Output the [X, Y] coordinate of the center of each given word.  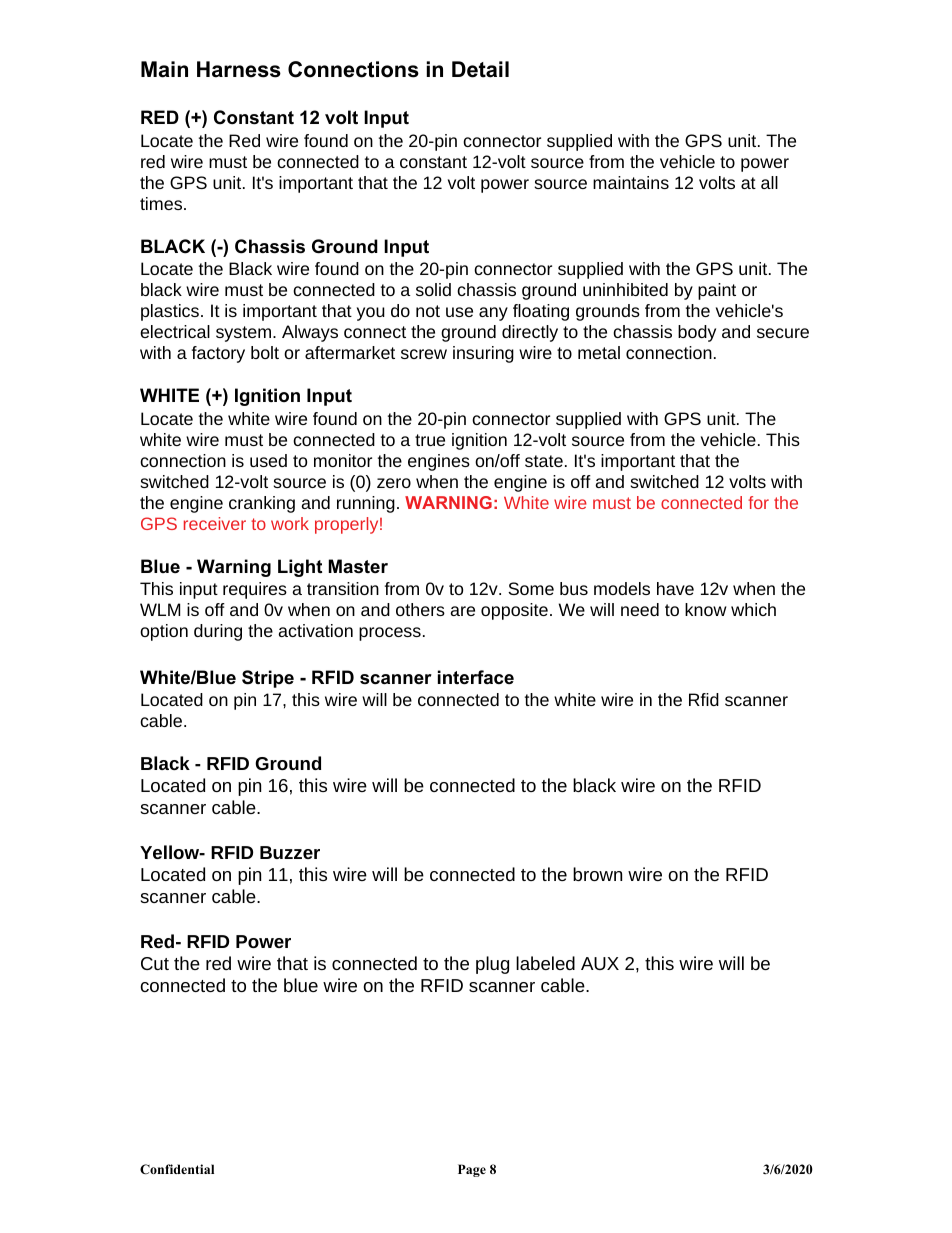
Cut [155, 963]
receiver [215, 523]
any [493, 314]
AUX [600, 963]
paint [717, 291]
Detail [480, 69]
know [705, 609]
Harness [239, 69]
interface [476, 677]
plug [492, 965]
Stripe [268, 679]
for [758, 502]
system [243, 334]
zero [394, 483]
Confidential [177, 1169]
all [769, 182]
